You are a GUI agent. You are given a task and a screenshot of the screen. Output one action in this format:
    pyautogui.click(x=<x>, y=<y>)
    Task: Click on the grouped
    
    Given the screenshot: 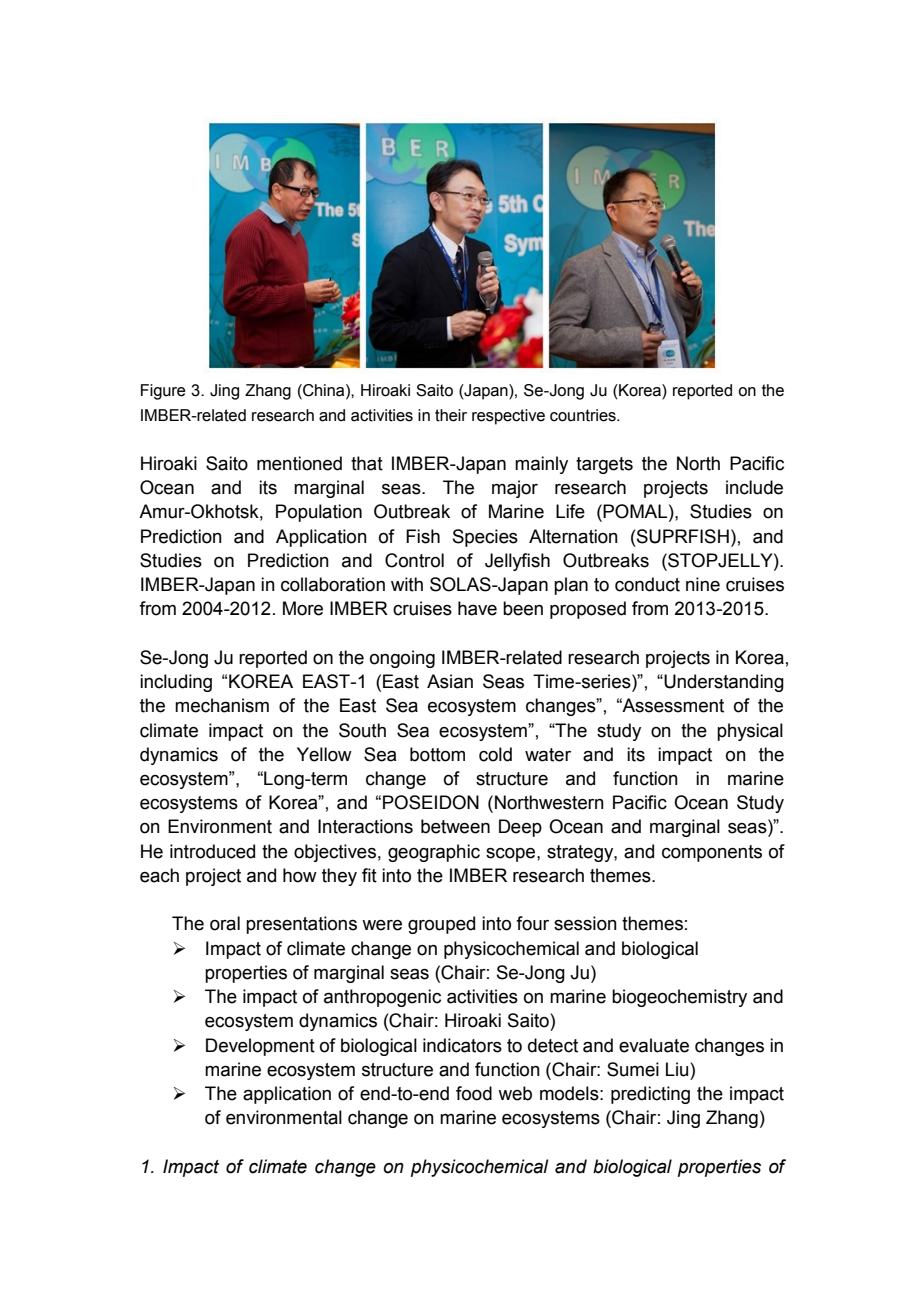 What is the action you would take?
    pyautogui.click(x=441, y=925)
